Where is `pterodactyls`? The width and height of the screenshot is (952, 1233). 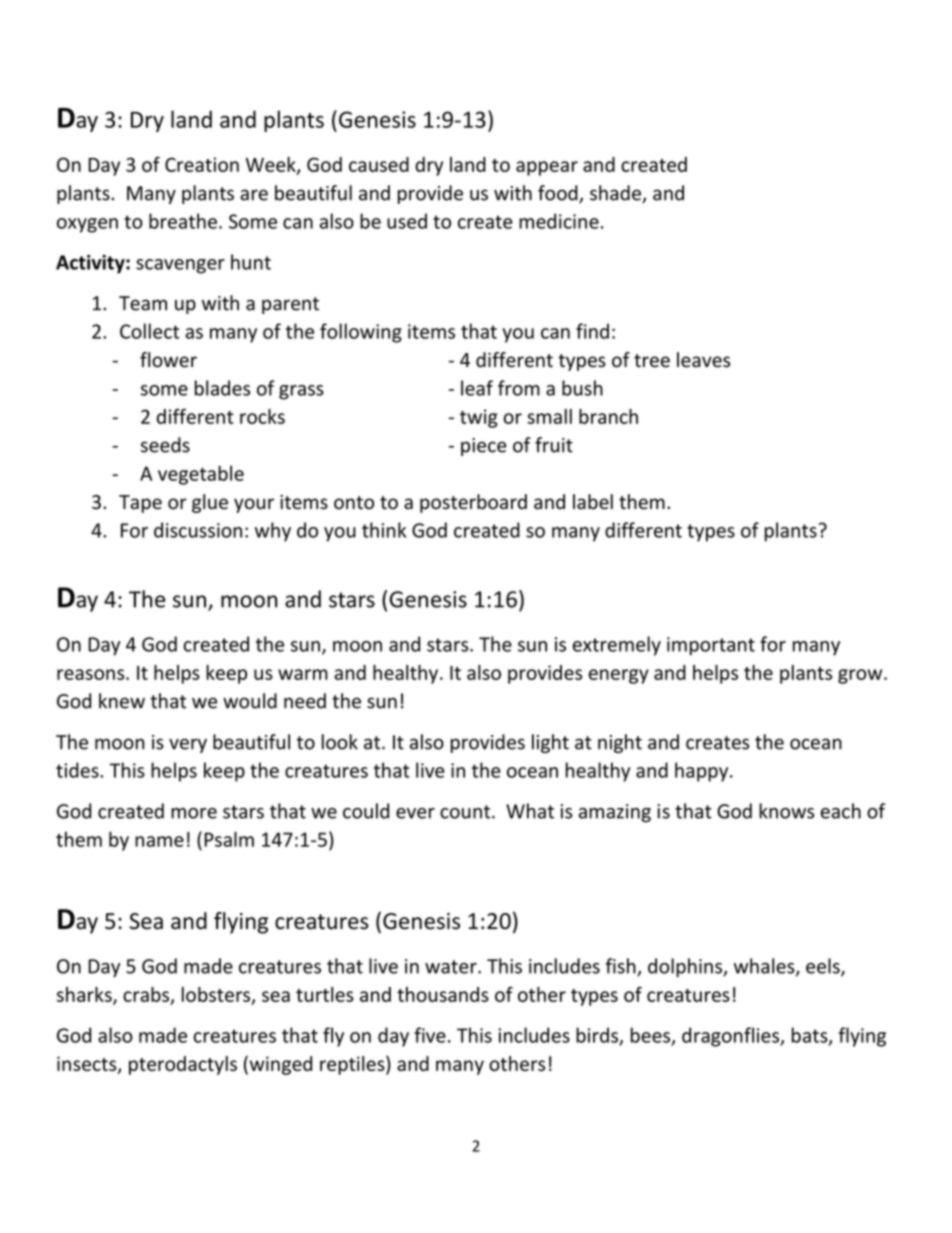
pterodactyls is located at coordinates (183, 1065).
